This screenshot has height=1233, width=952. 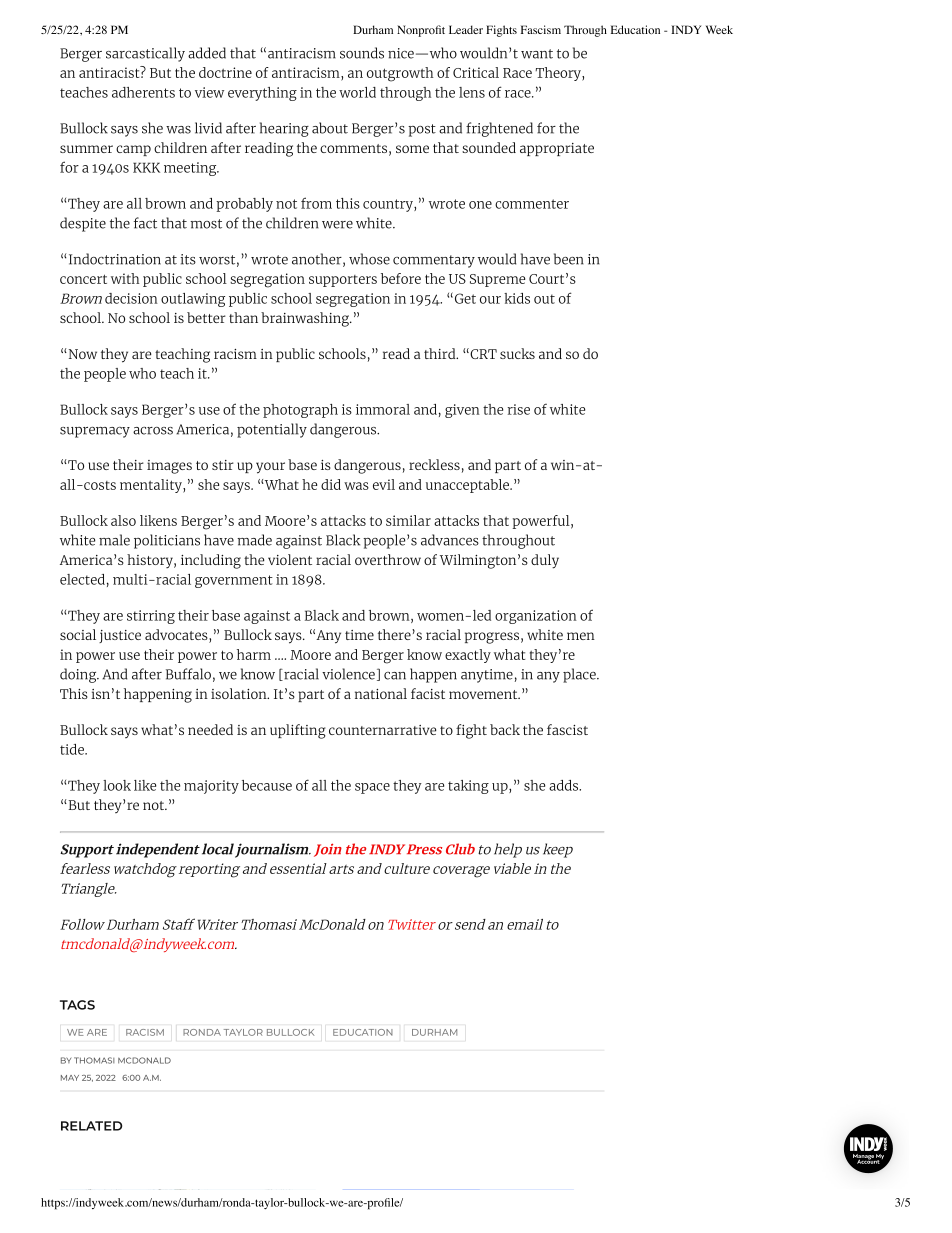 I want to click on violent, so click(x=290, y=559).
